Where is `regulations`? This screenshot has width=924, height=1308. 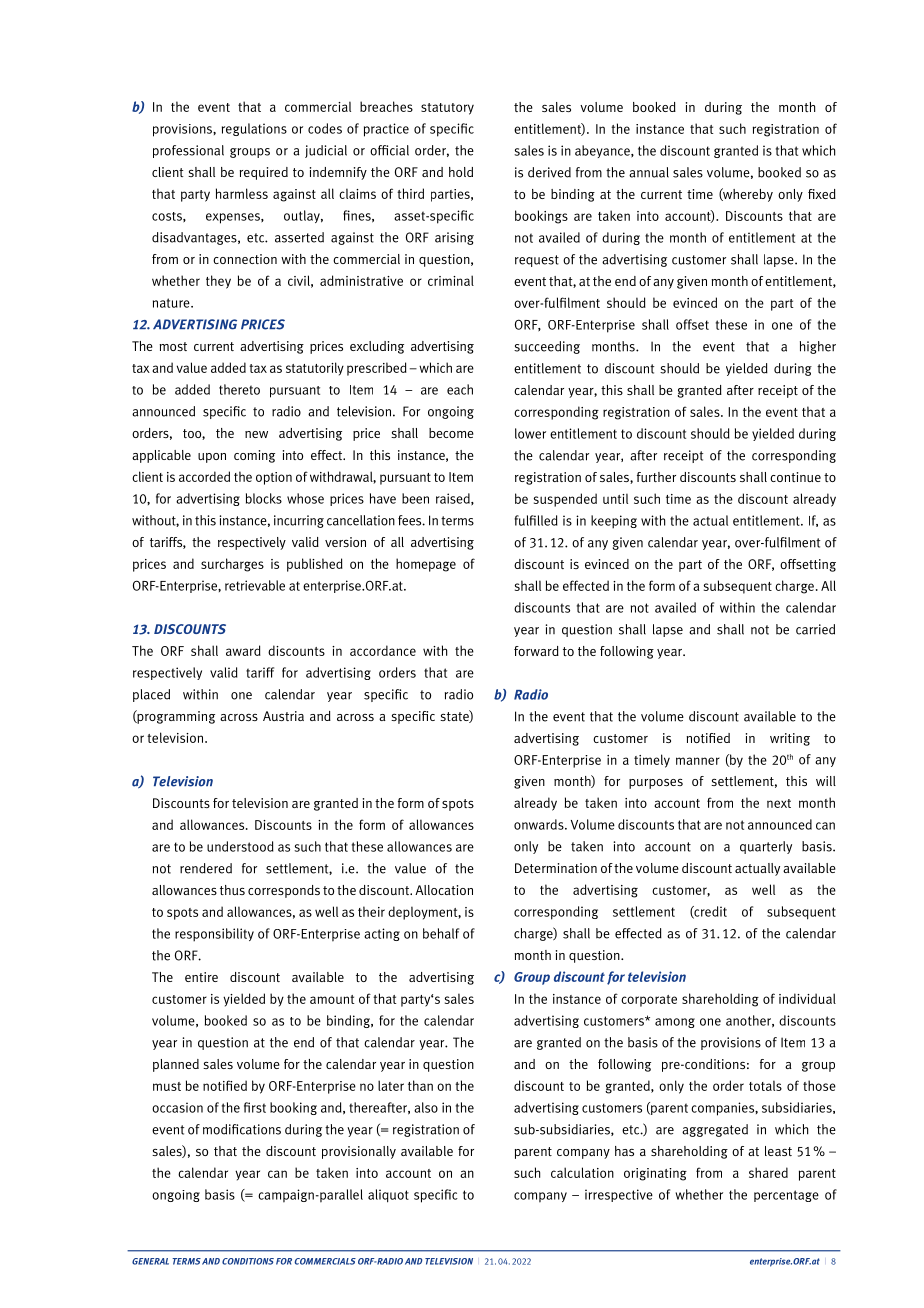 regulations is located at coordinates (254, 129).
